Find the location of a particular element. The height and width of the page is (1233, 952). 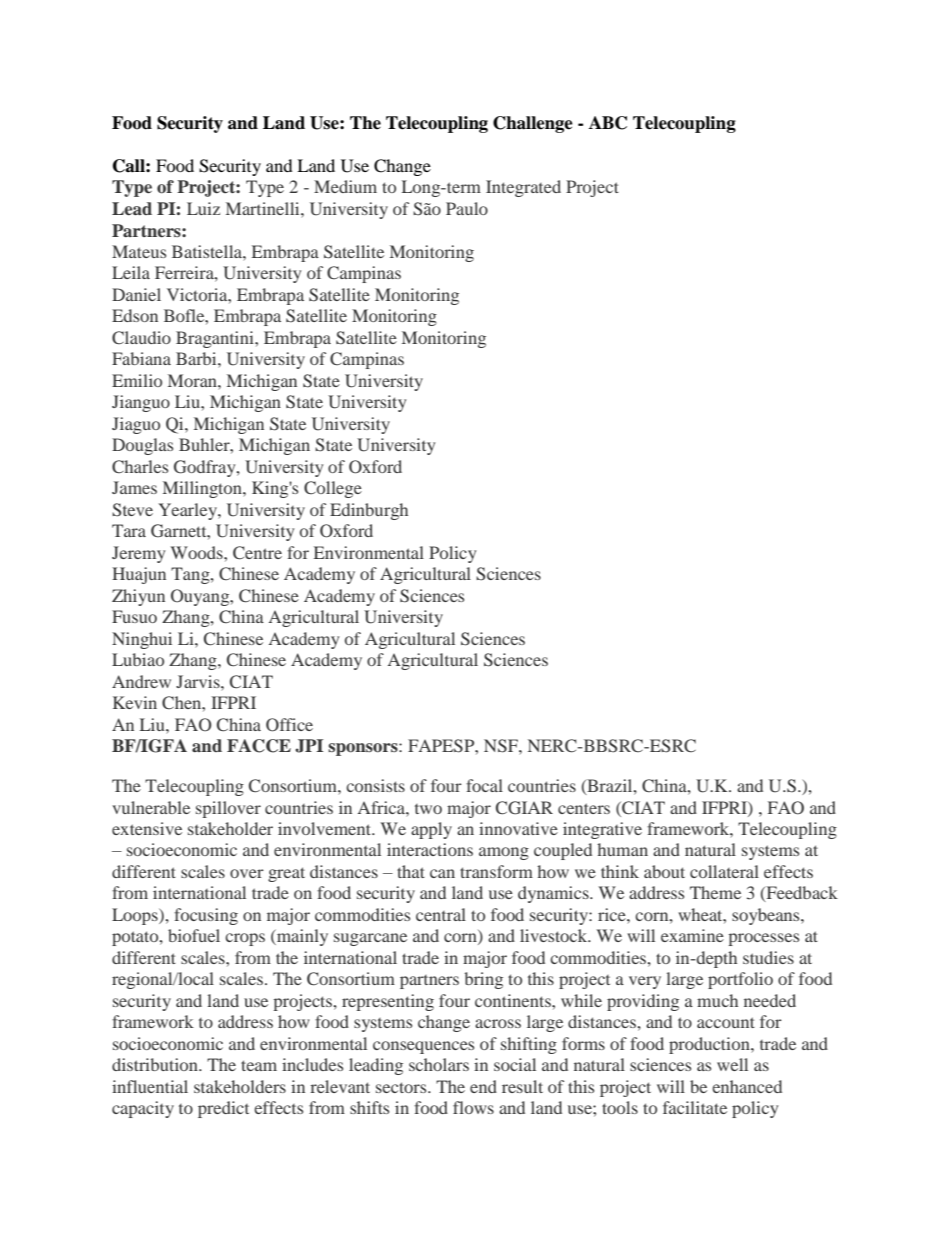

focal is located at coordinates (484, 785).
